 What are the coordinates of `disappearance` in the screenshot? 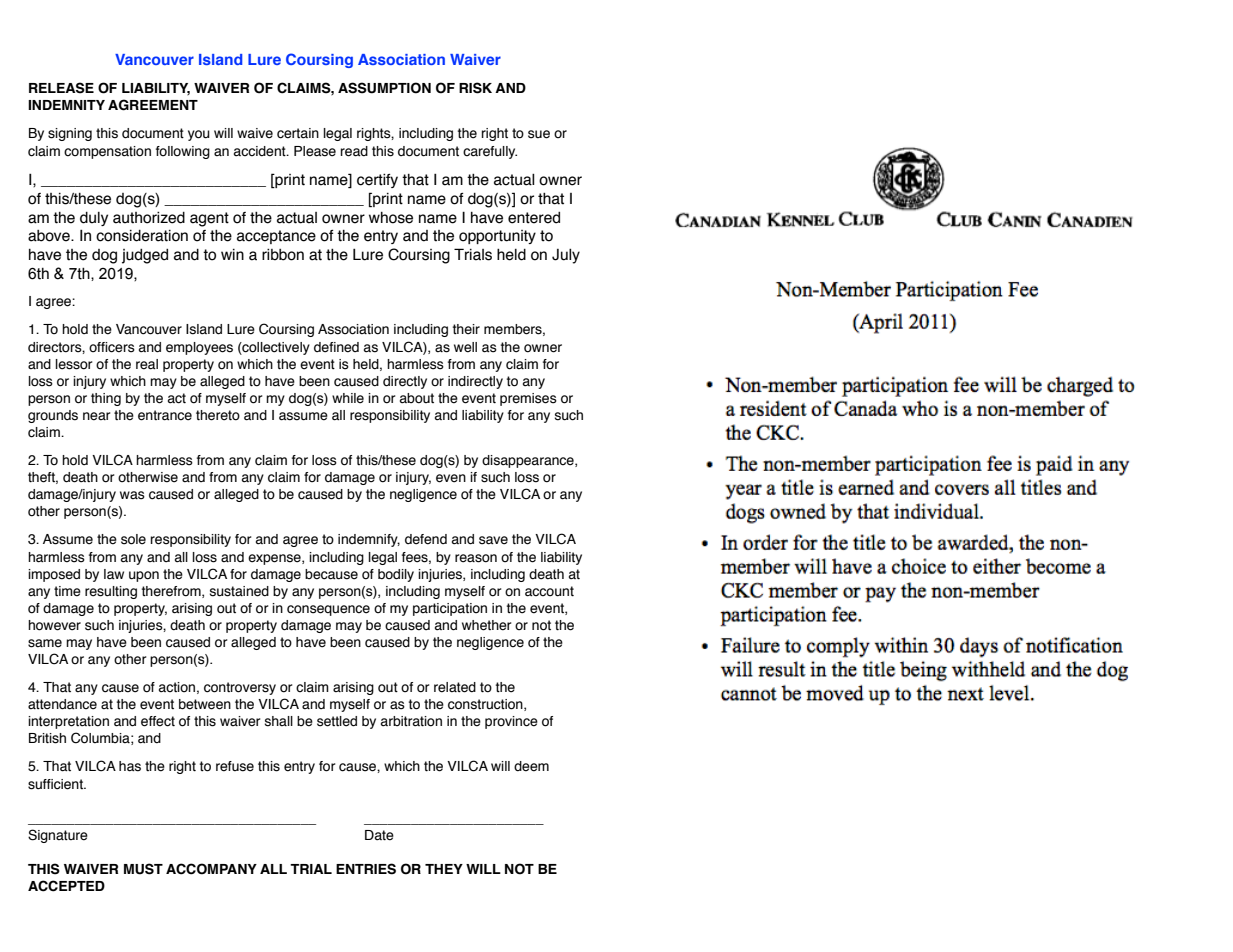 It's located at (529, 461).
